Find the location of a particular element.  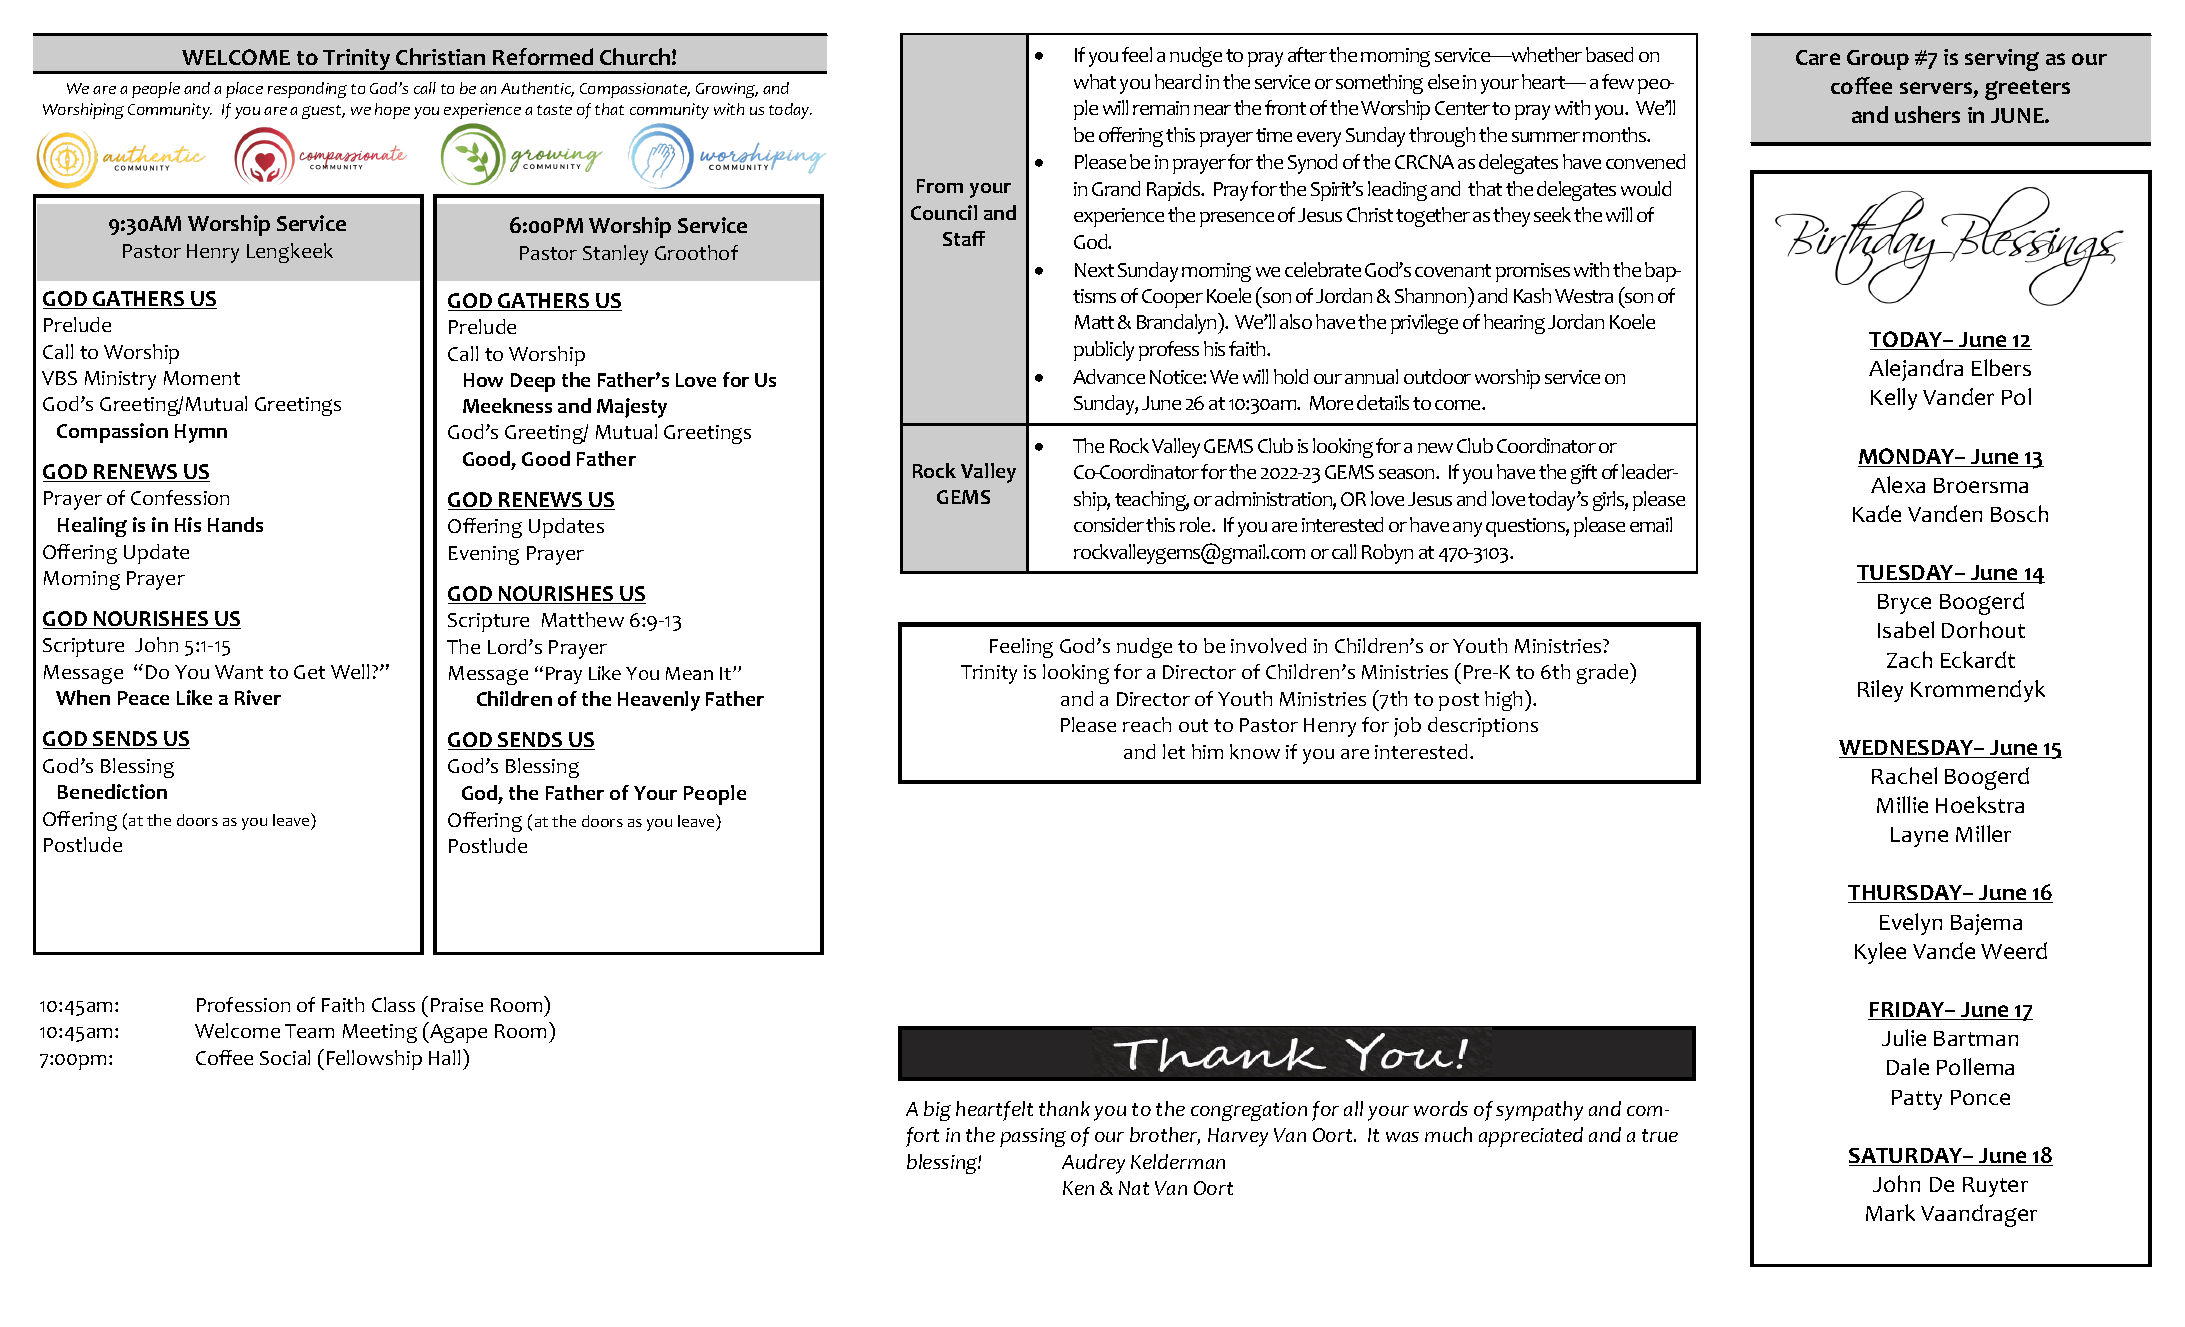

Care is located at coordinates (1818, 57).
